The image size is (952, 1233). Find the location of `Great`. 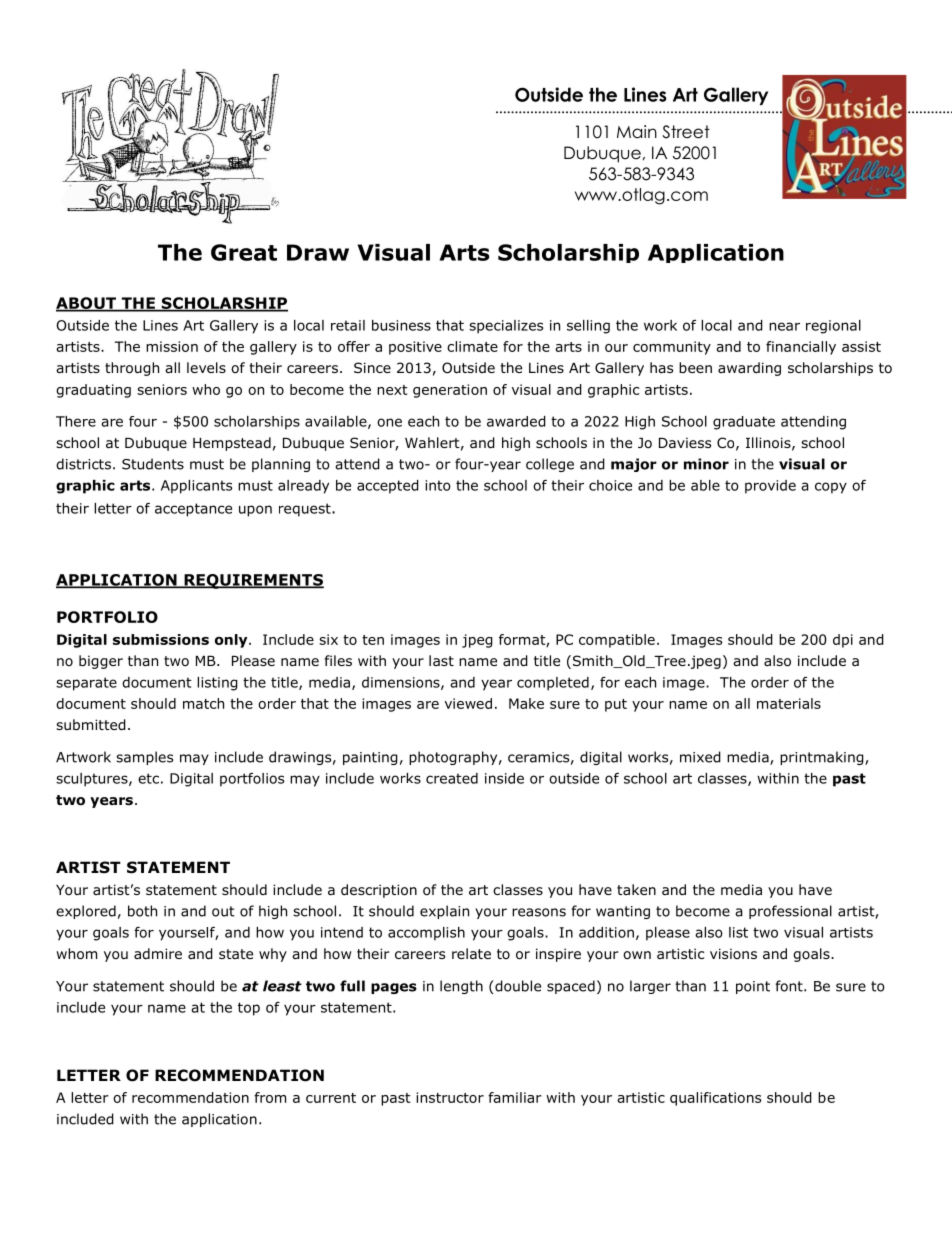

Great is located at coordinates (244, 252).
